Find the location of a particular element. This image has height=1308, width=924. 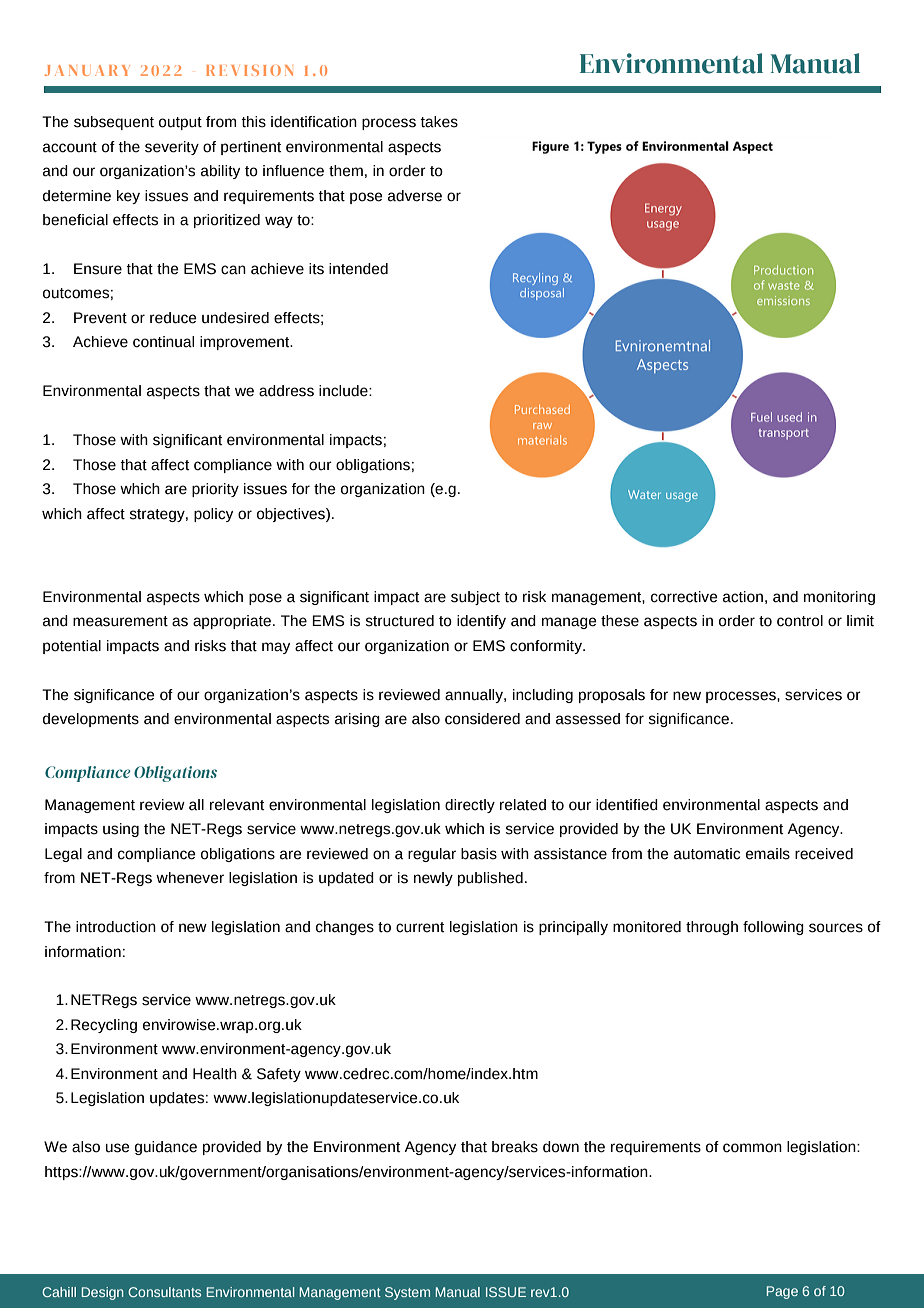

emails is located at coordinates (768, 854).
